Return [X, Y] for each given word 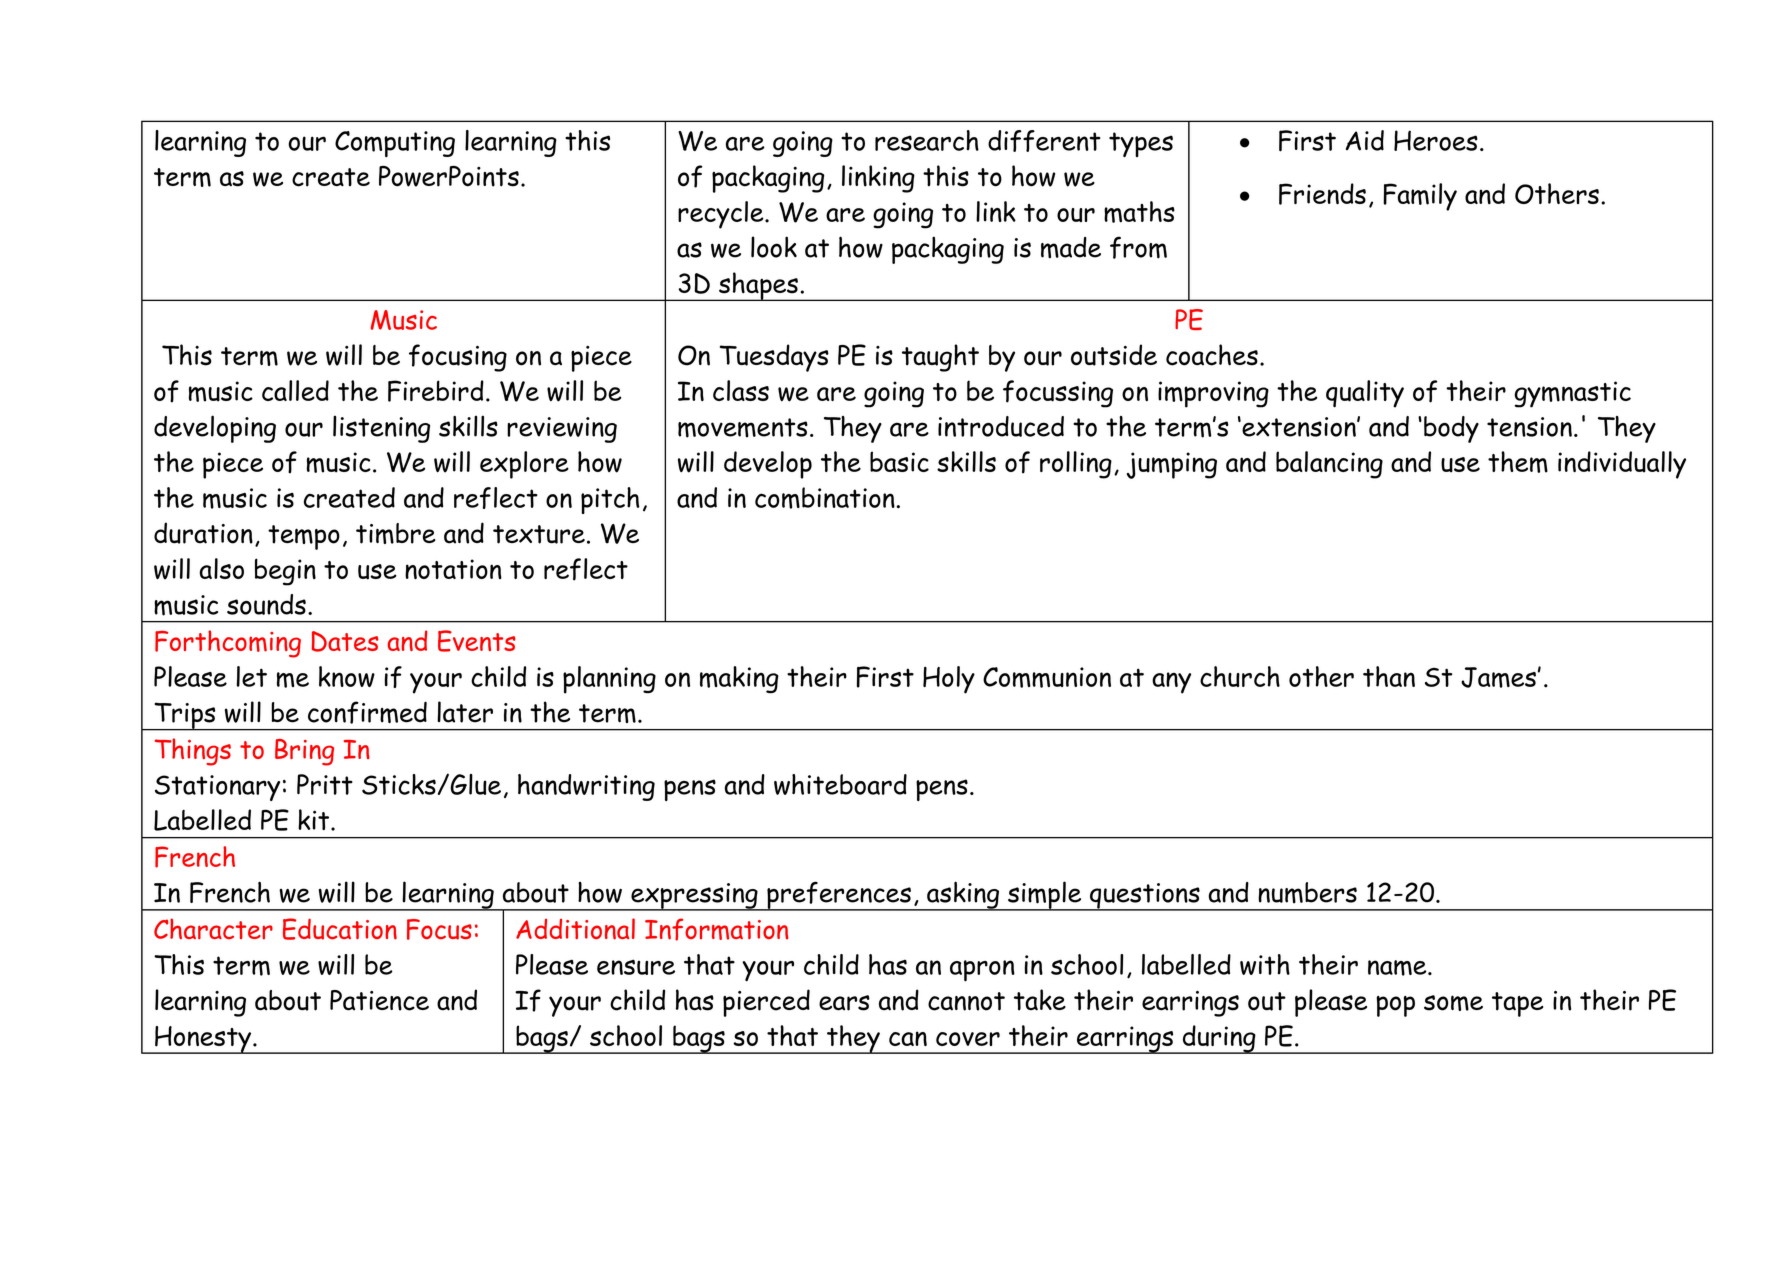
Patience [379, 1000]
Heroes [1436, 140]
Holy [949, 680]
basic [899, 461]
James [1498, 677]
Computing [395, 144]
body [1451, 429]
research [927, 140]
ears [844, 1003]
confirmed [367, 712]
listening [381, 429]
